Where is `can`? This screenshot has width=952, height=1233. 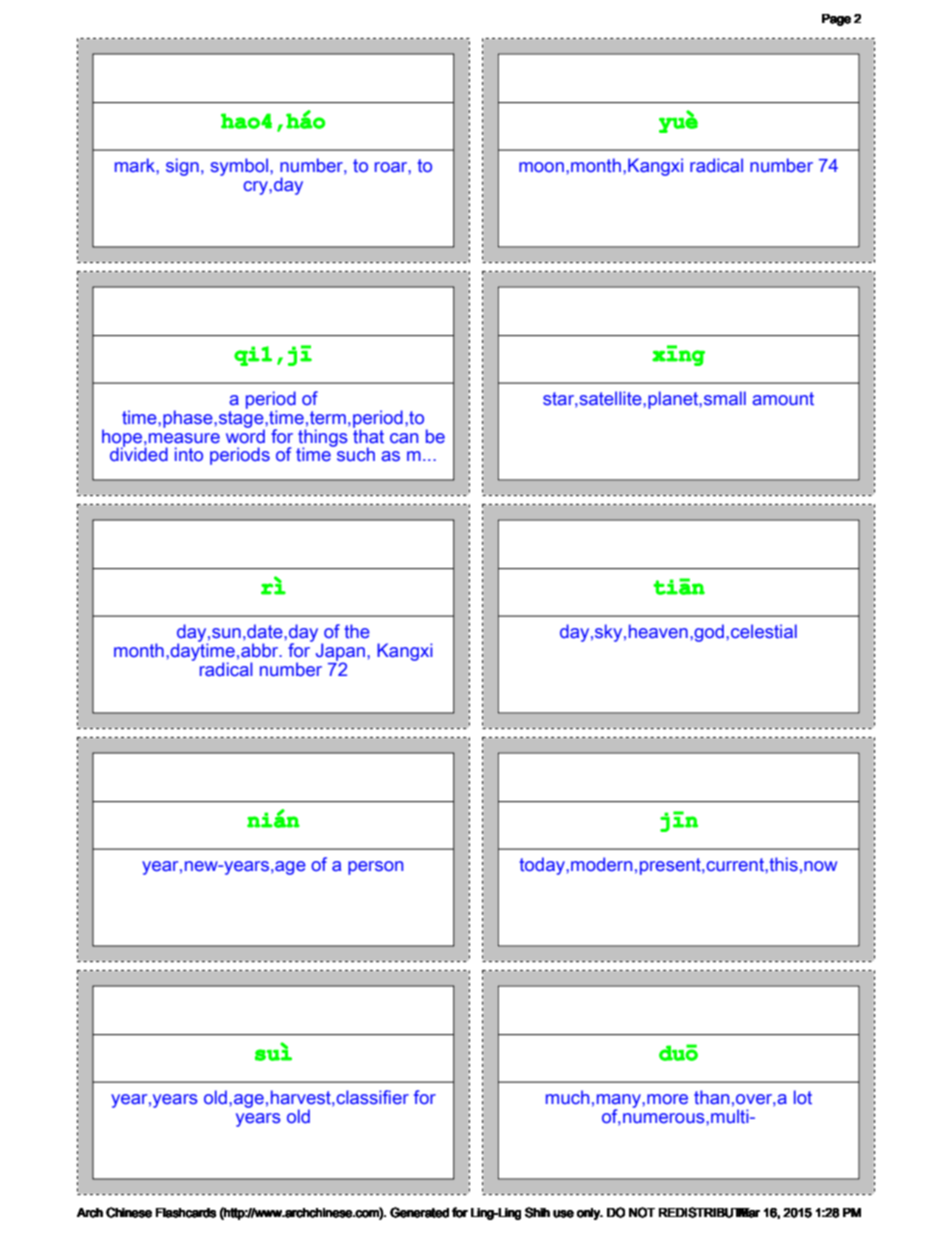 can is located at coordinates (404, 438).
